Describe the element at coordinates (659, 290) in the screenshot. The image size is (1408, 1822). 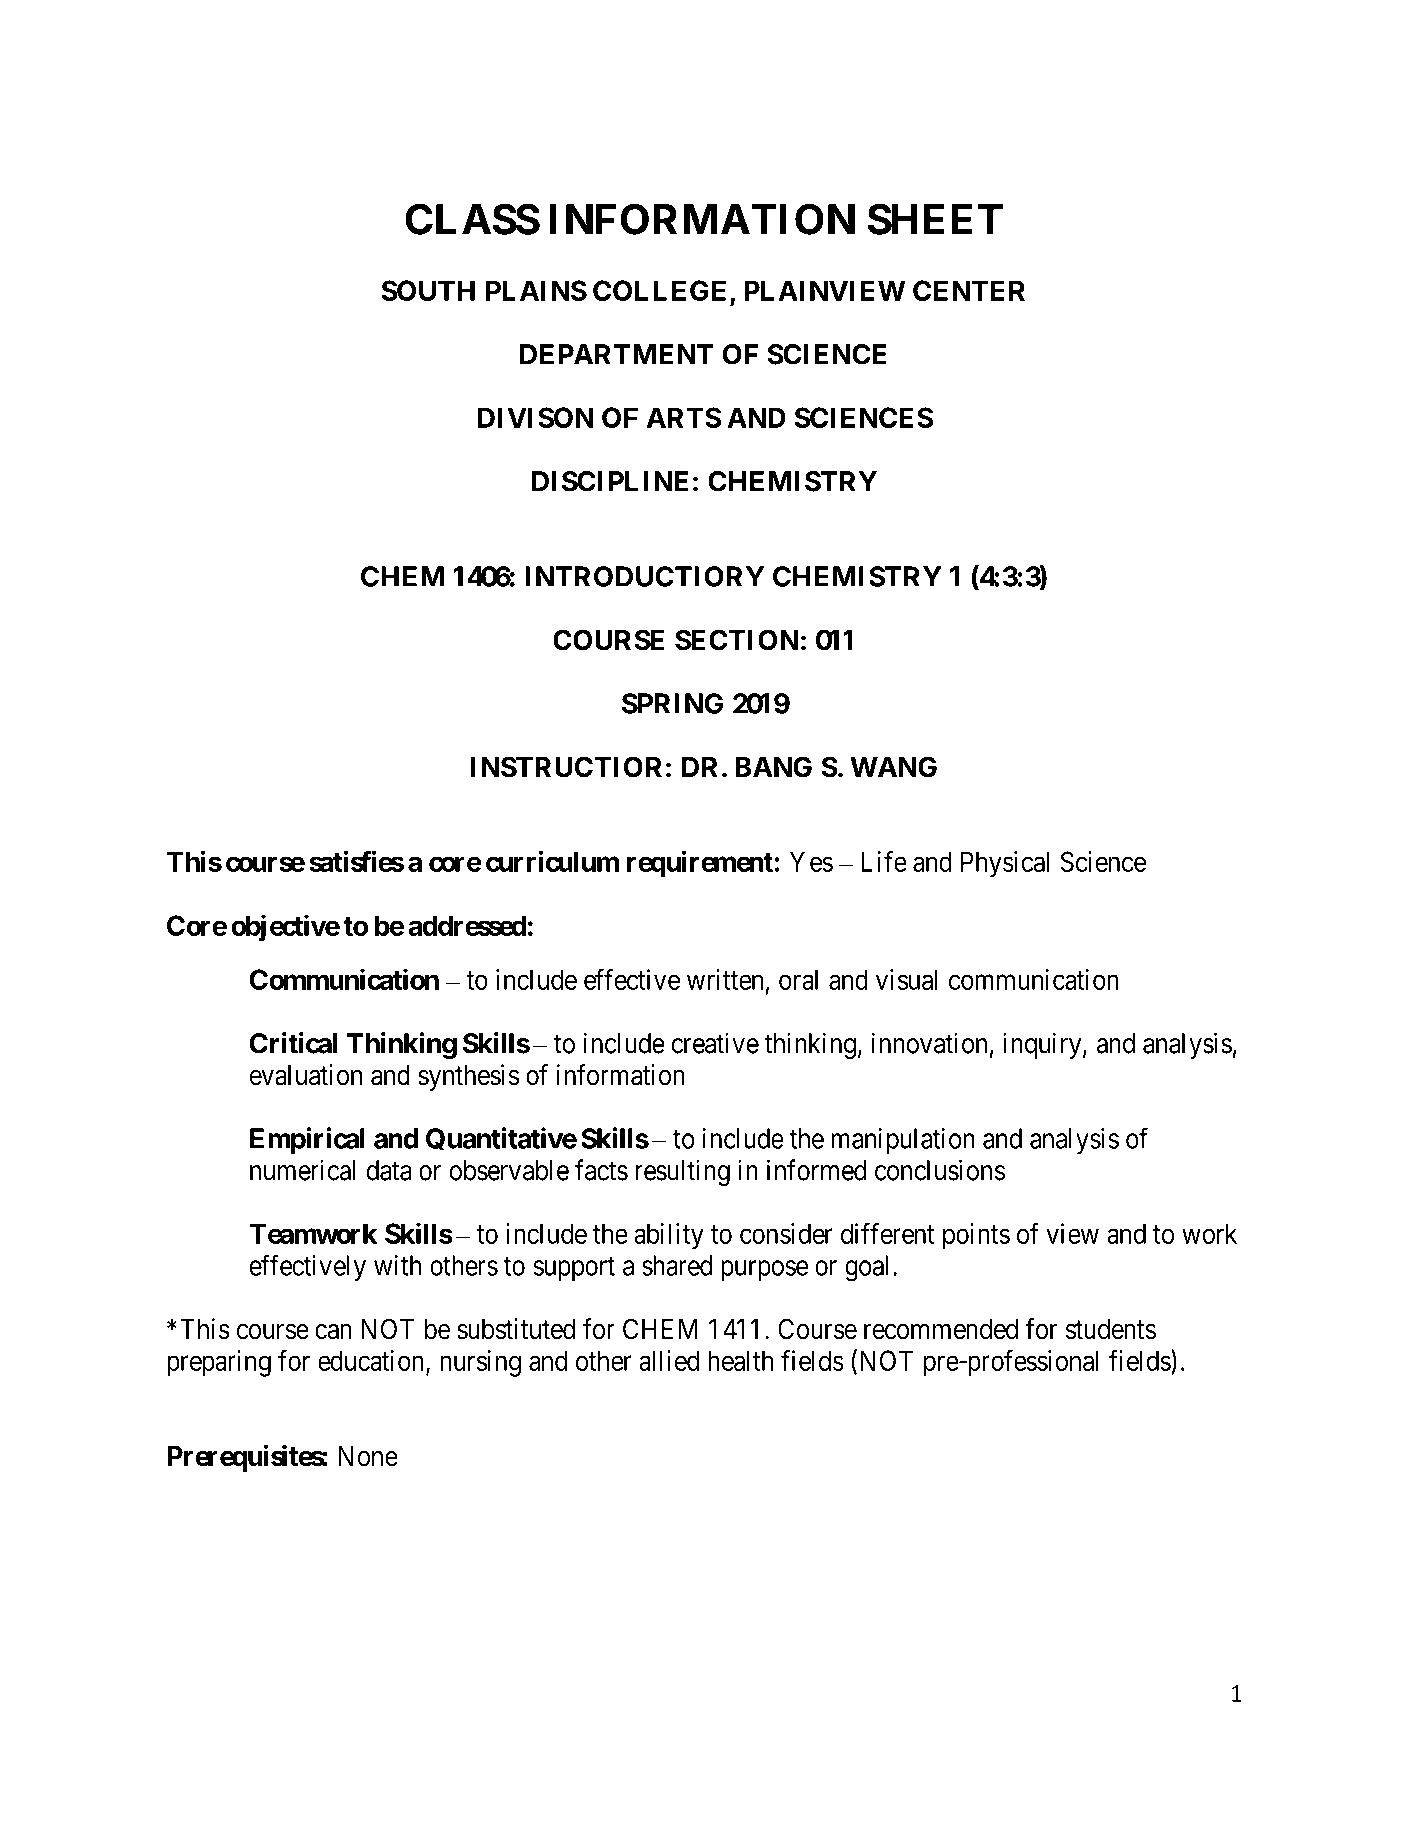
I see `COLLEGE` at that location.
